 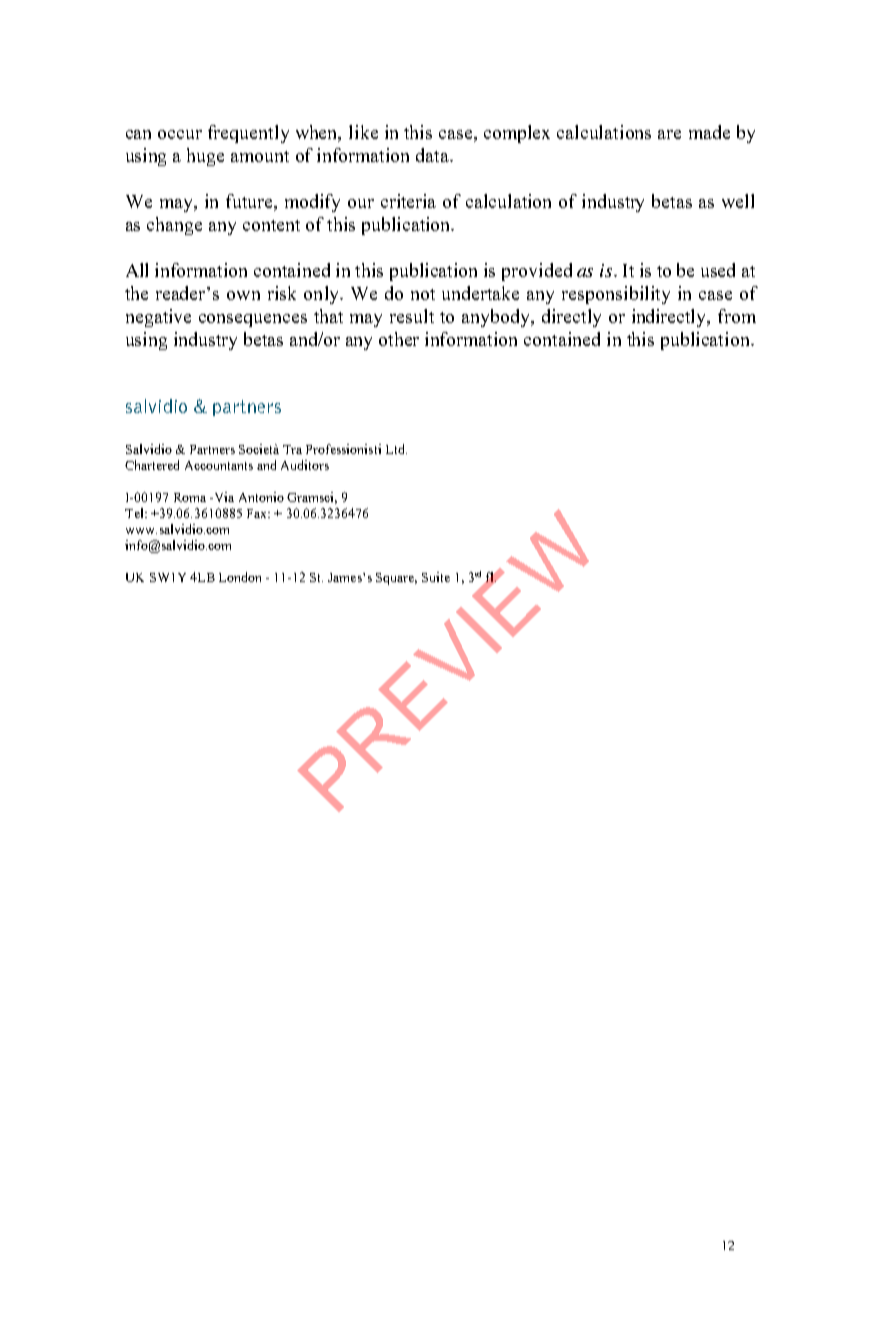 I want to click on change, so click(x=174, y=226).
